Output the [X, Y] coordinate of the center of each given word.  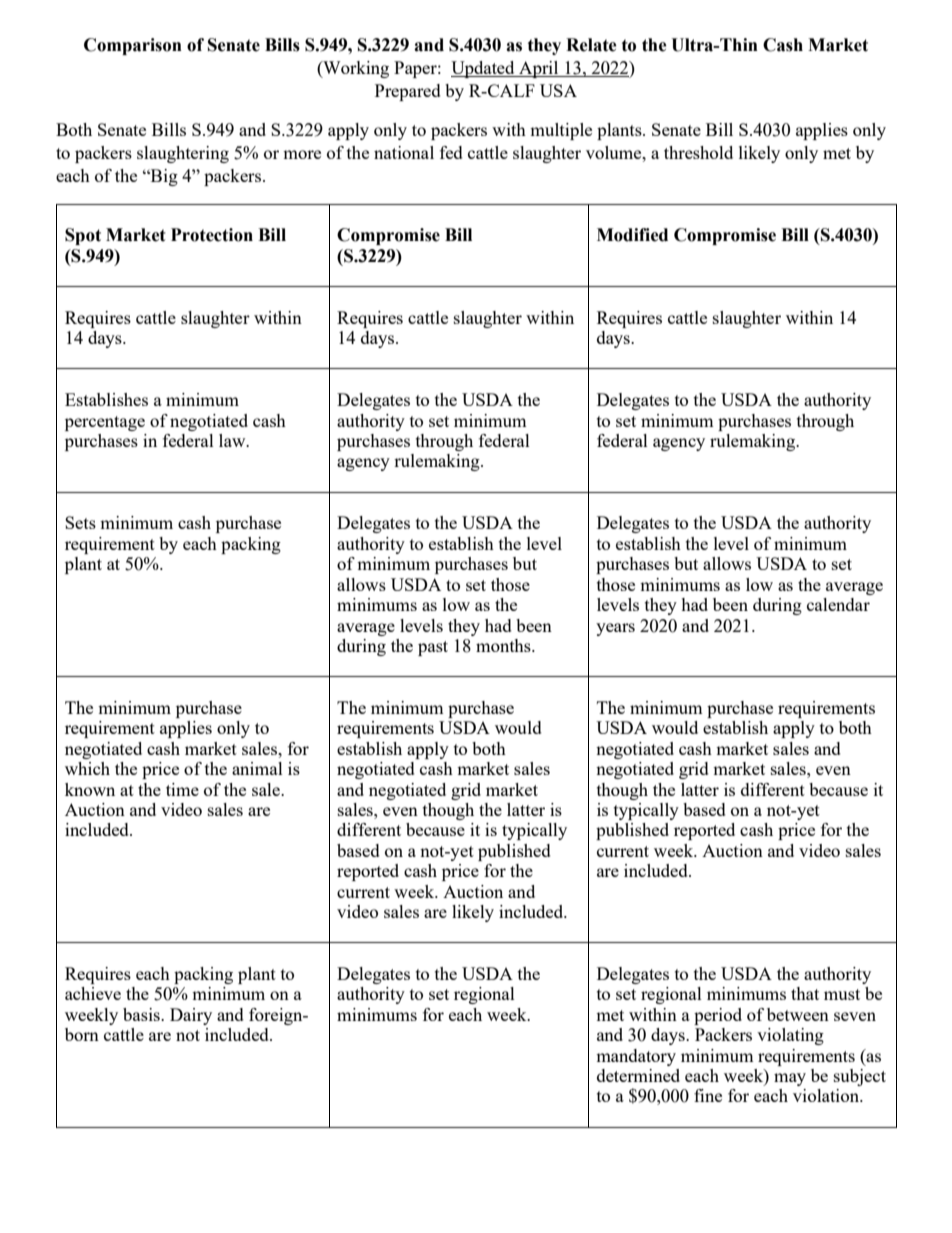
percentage [105, 423]
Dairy [191, 1016]
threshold [698, 152]
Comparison [133, 46]
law [233, 440]
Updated [484, 69]
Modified [632, 235]
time [182, 789]
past [433, 648]
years [615, 629]
